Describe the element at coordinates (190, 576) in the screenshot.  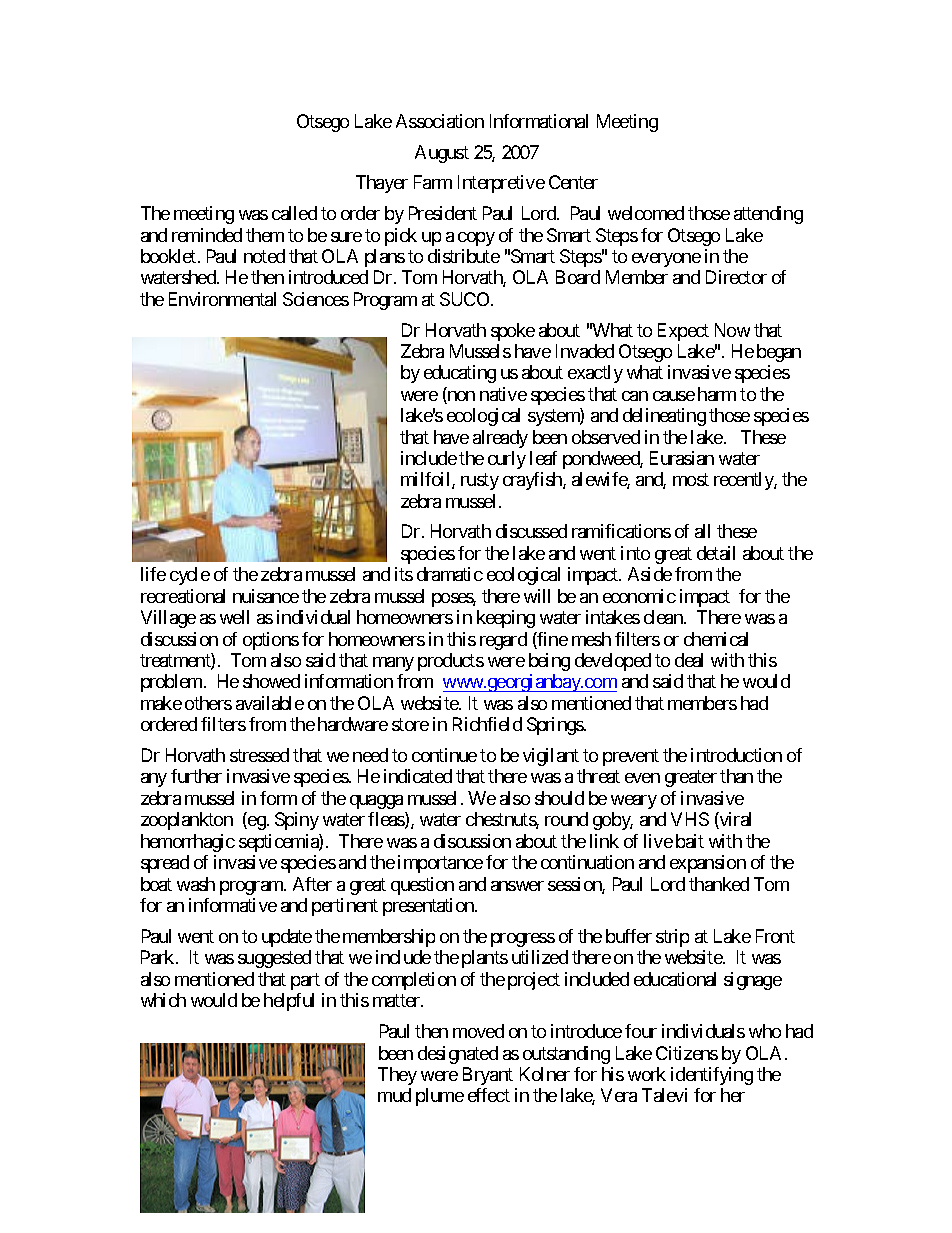
I see `cycle` at that location.
